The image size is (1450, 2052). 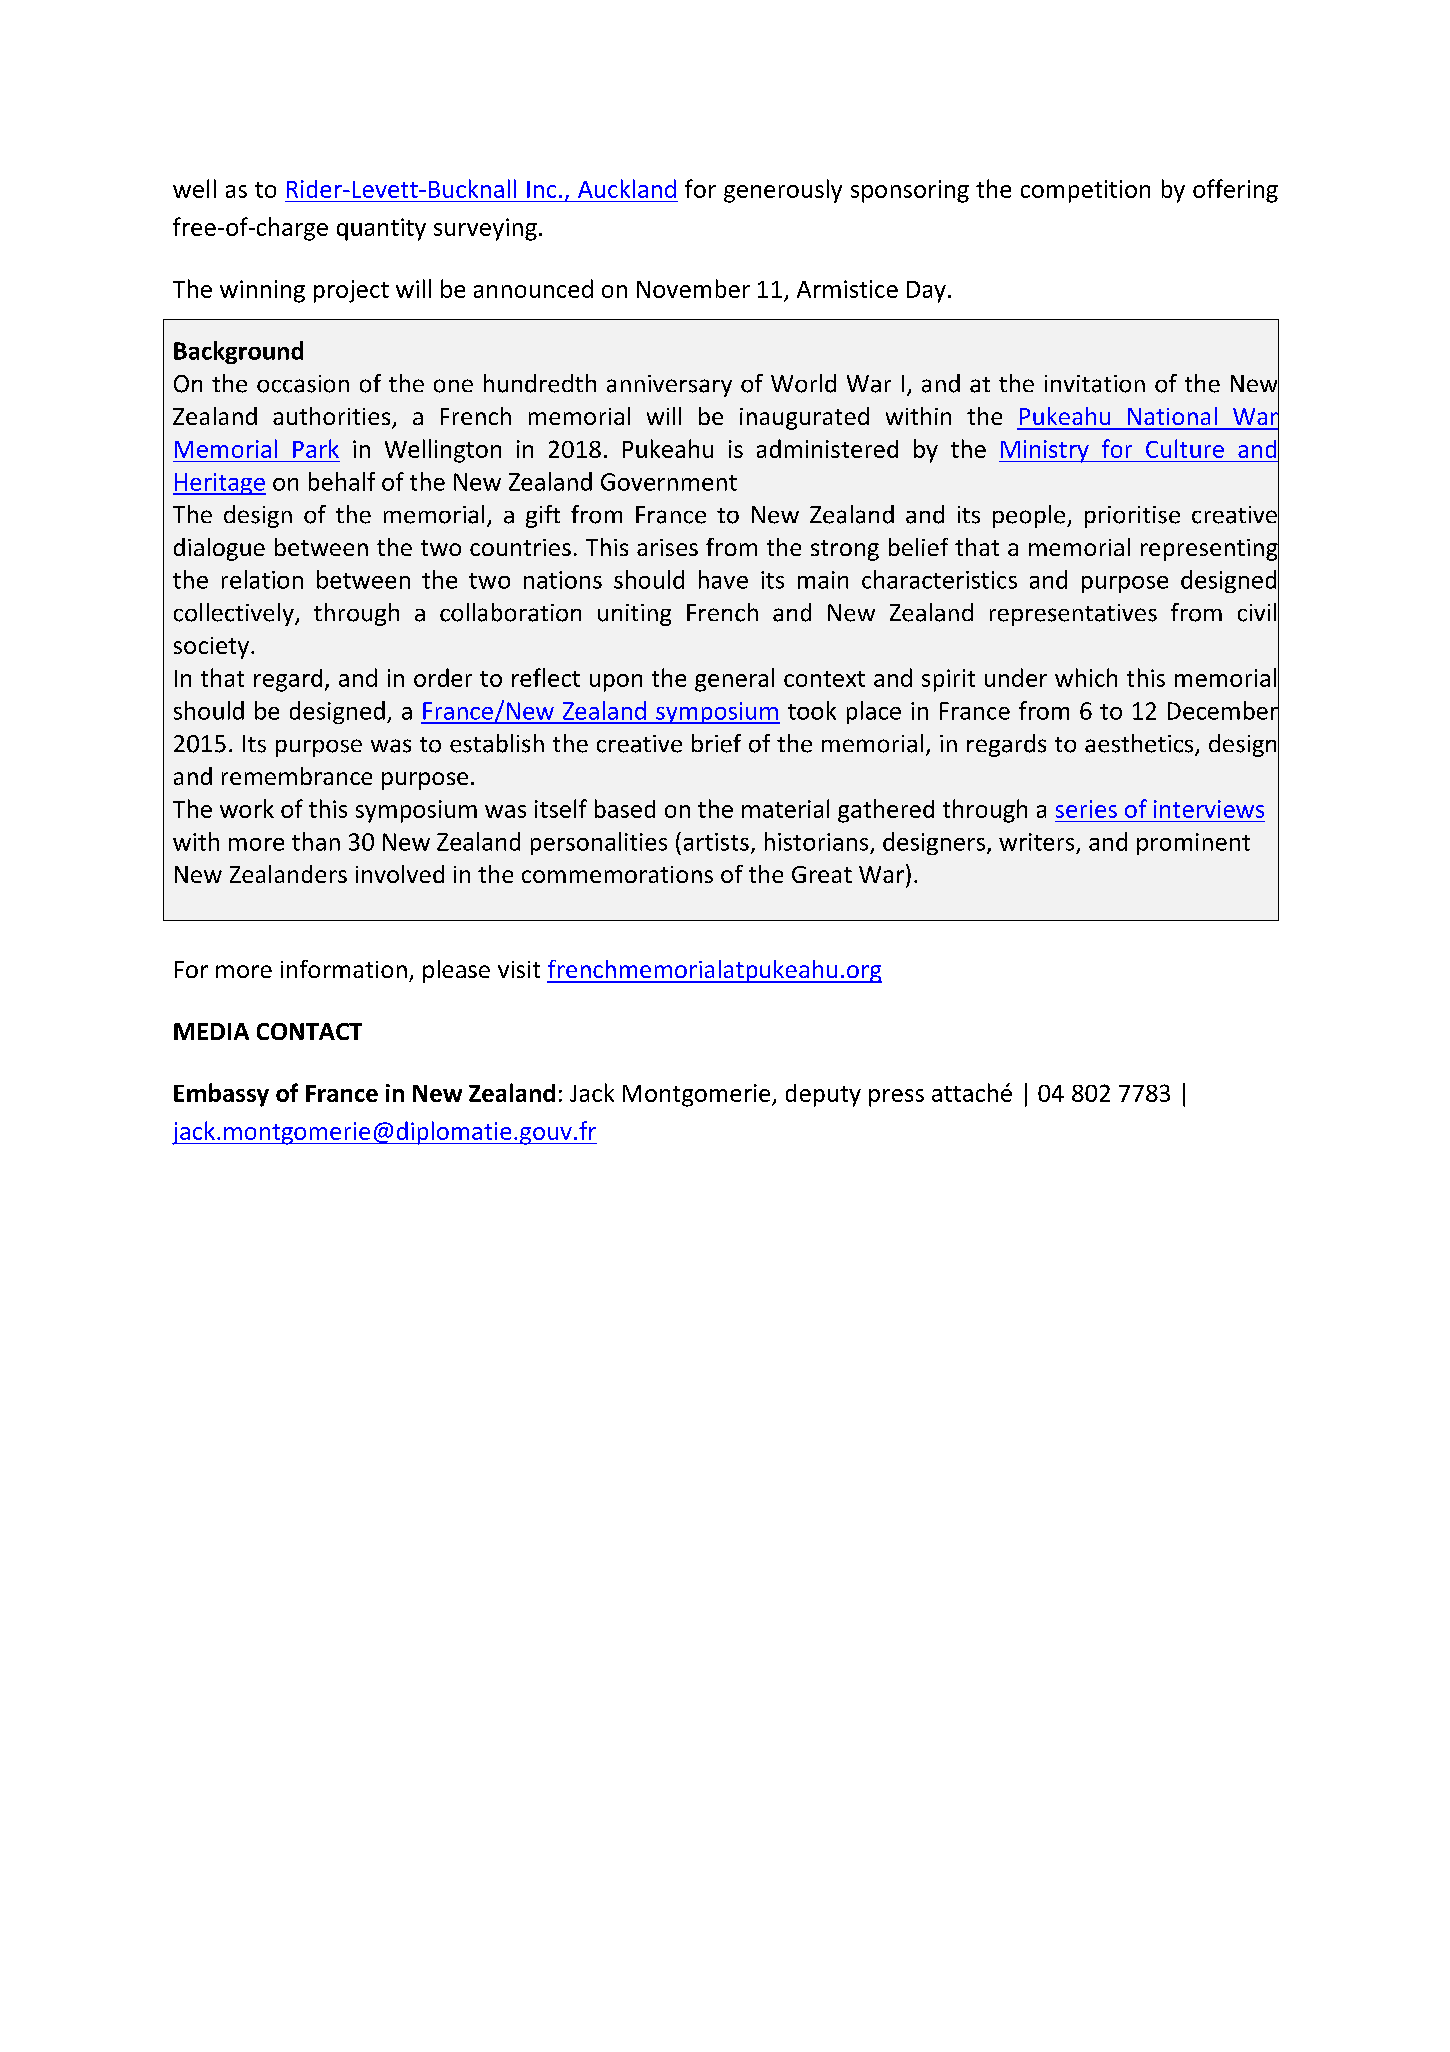 I want to click on remembrance, so click(x=297, y=776).
